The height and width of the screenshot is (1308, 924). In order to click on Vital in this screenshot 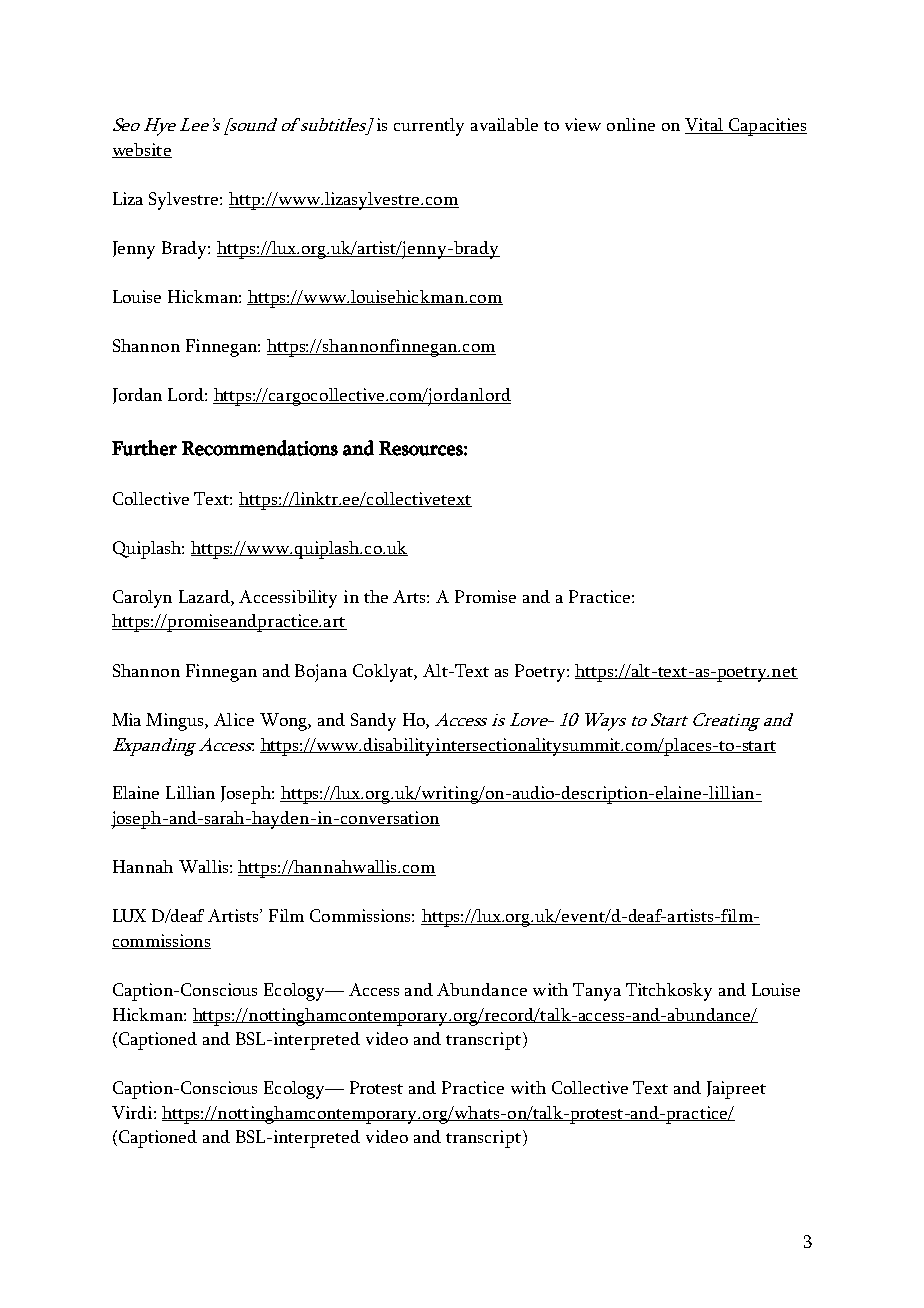, I will do `click(705, 126)`.
